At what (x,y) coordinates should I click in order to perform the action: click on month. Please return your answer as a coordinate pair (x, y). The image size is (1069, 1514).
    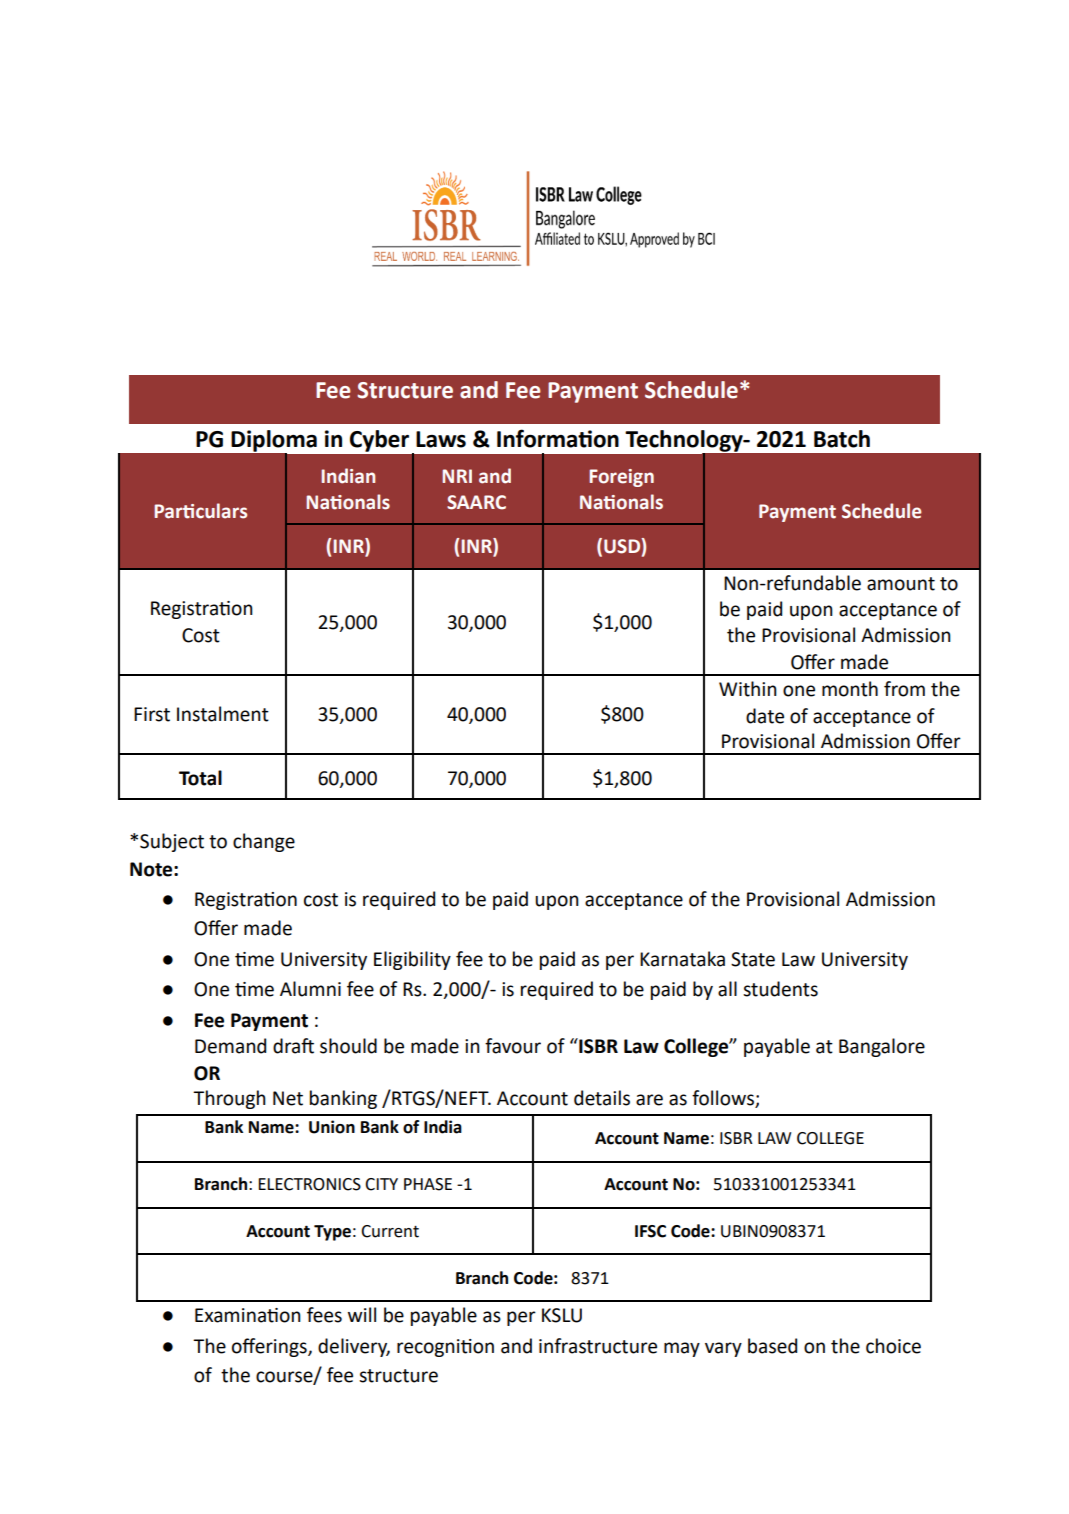
    Looking at the image, I should click on (850, 689).
